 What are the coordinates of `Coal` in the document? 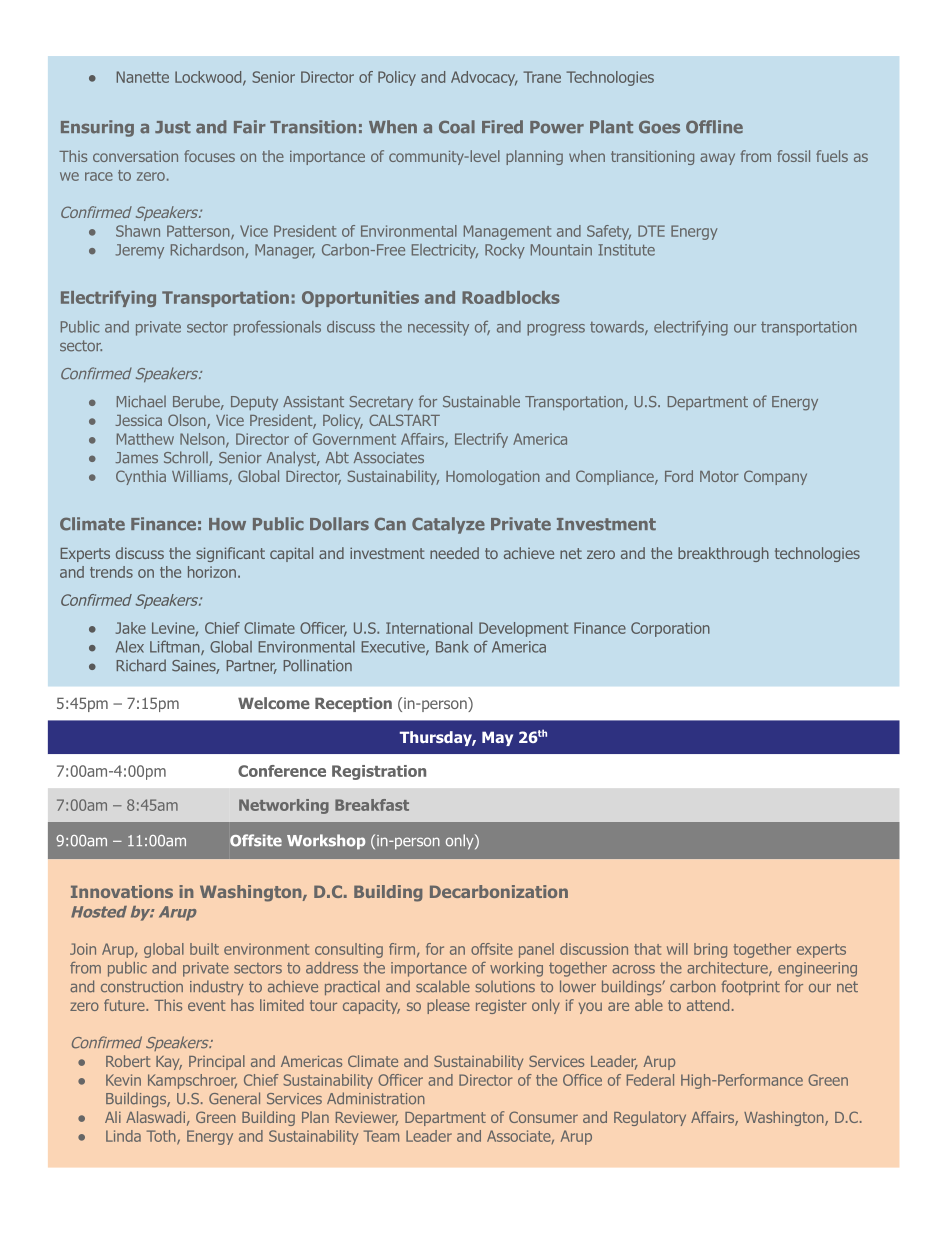 It's located at (457, 127).
